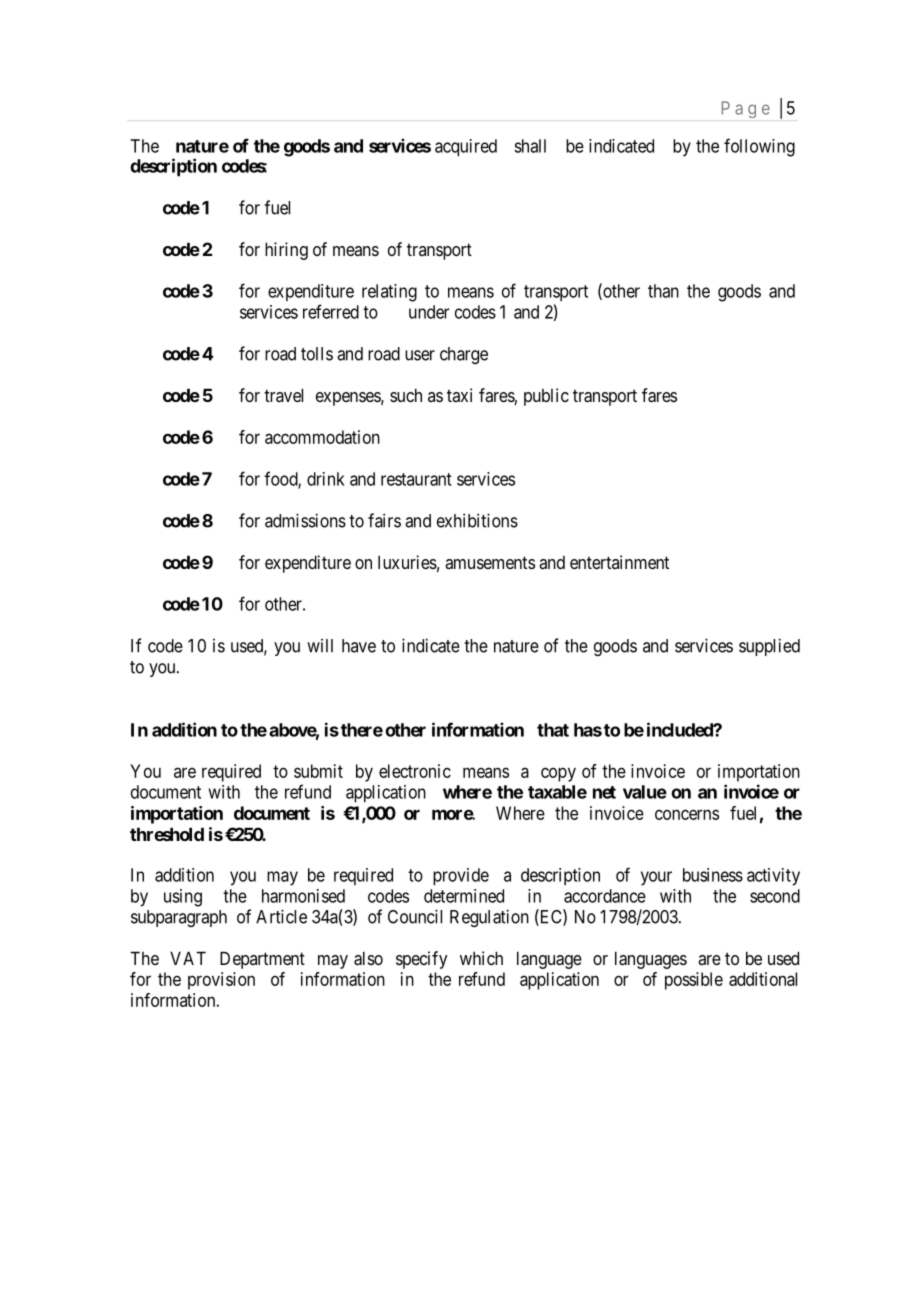 This document has height=1308, width=924. Describe the element at coordinates (286, 251) in the document. I see `hiring` at that location.
